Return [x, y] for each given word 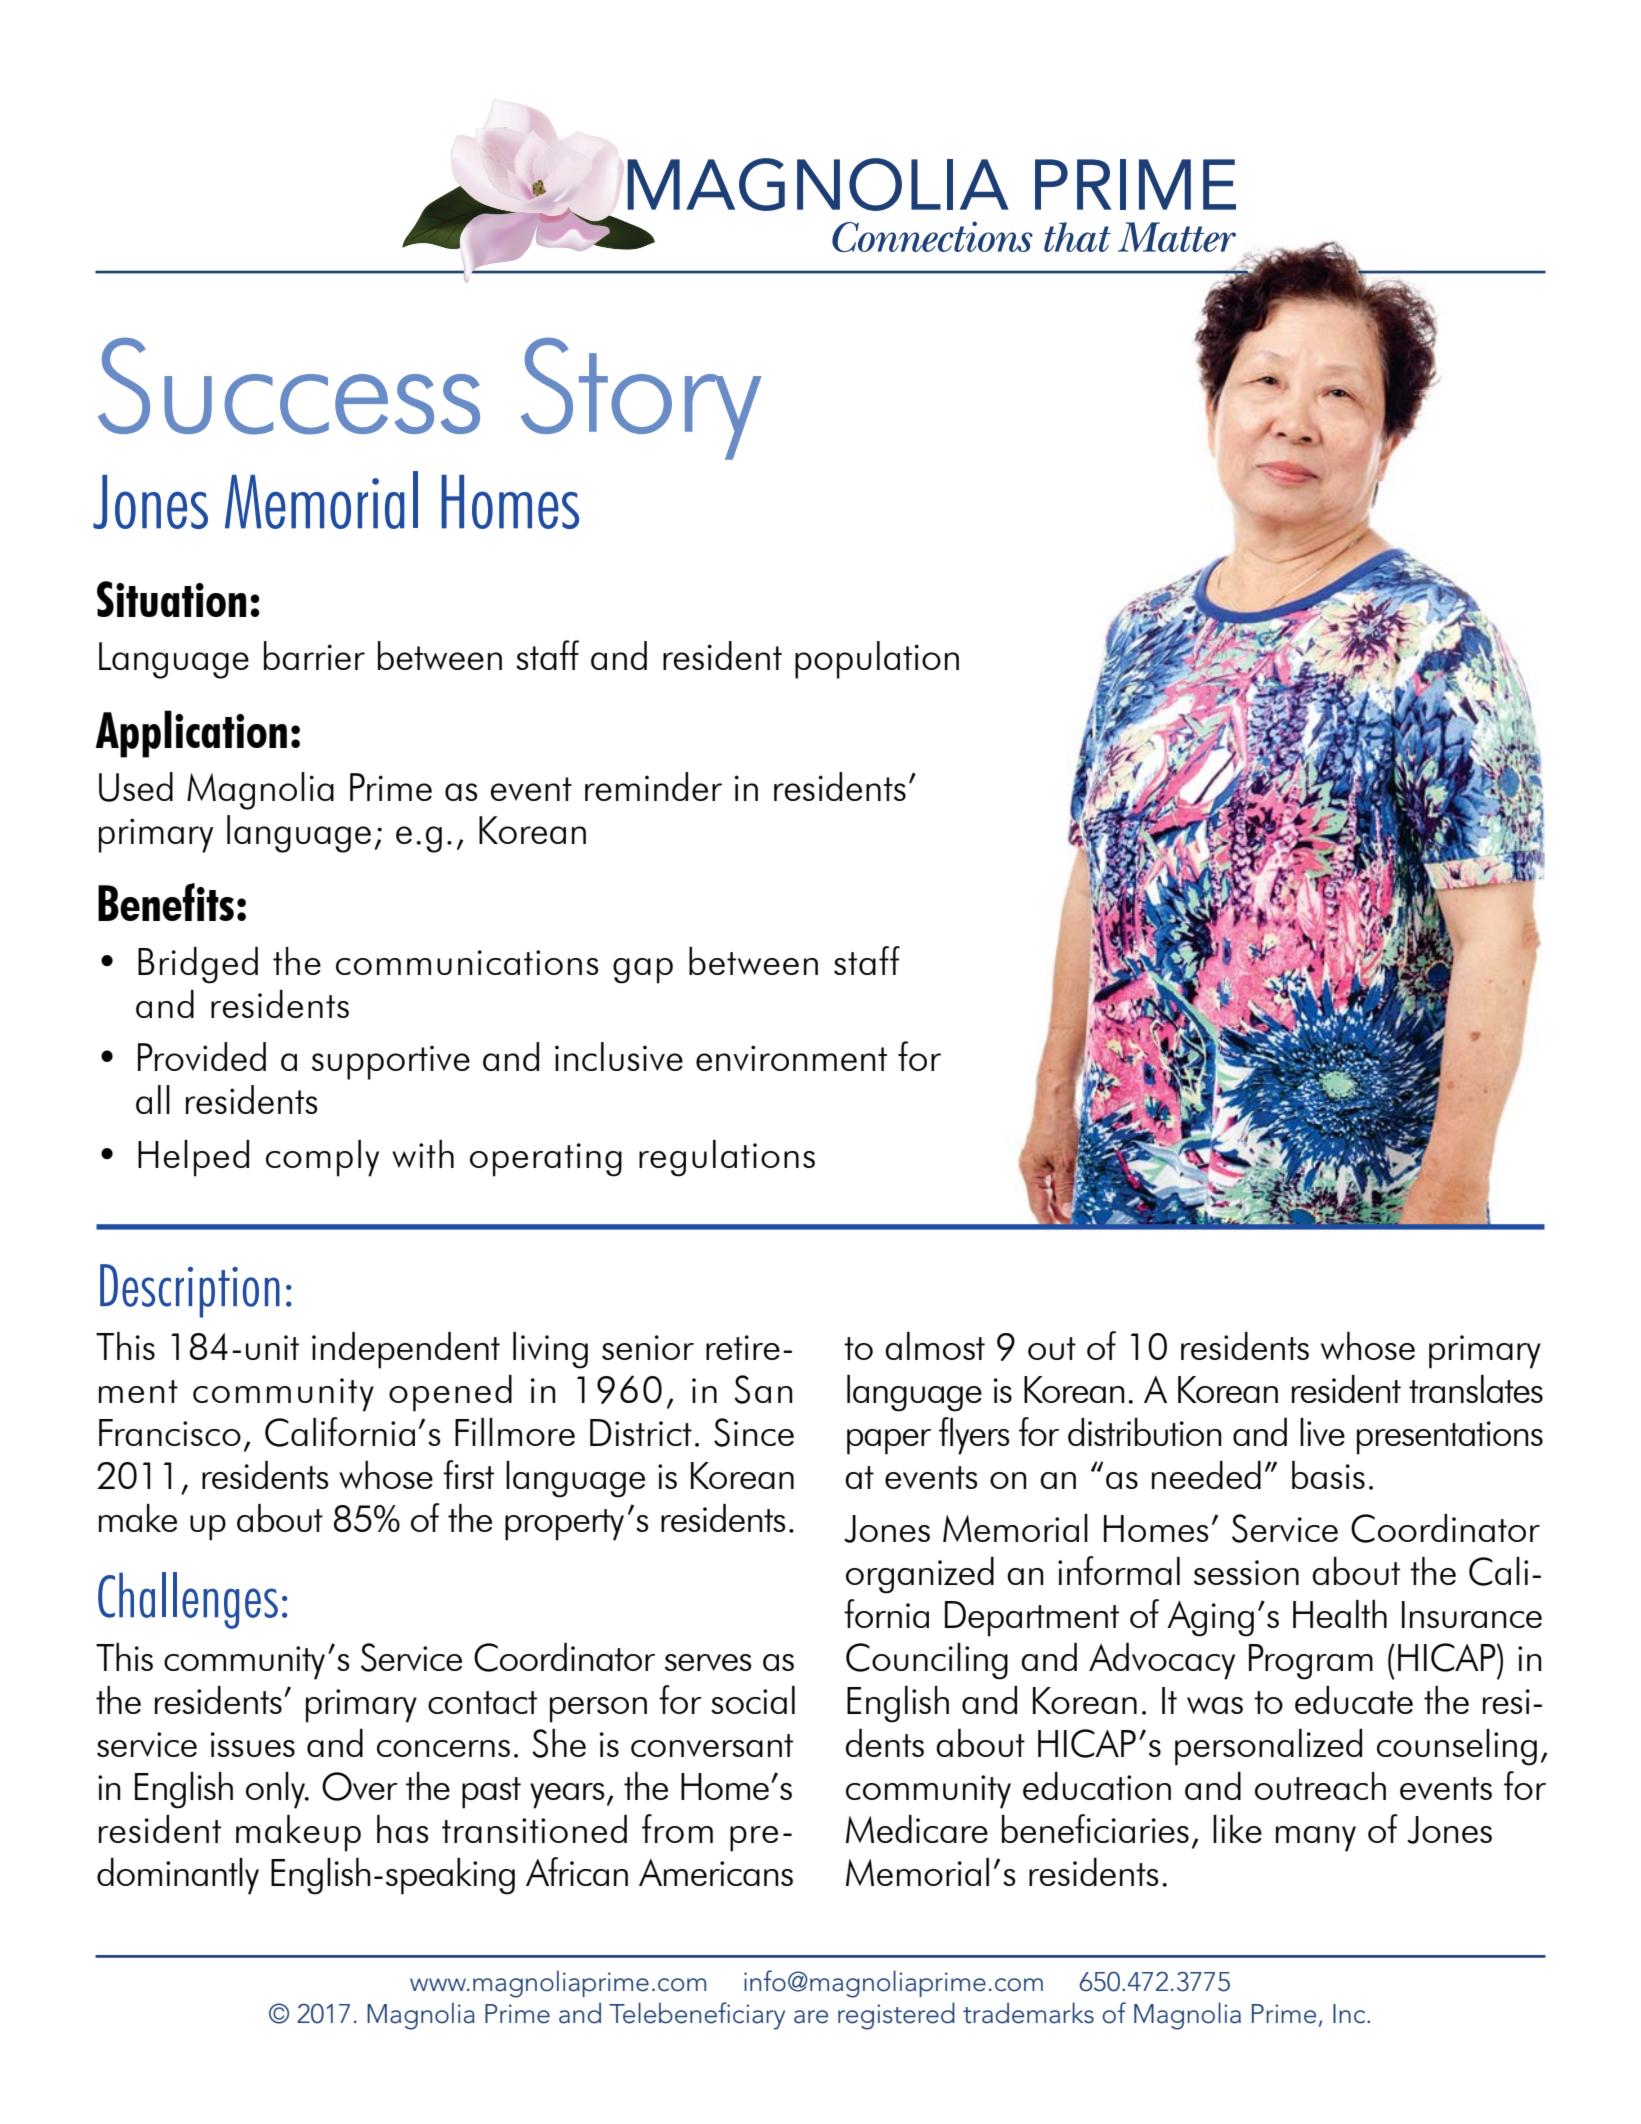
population [877, 660]
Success [289, 386]
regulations [727, 1158]
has [402, 1829]
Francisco [170, 1432]
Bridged [198, 965]
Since [754, 1432]
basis [1328, 1475]
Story [641, 398]
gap [643, 971]
